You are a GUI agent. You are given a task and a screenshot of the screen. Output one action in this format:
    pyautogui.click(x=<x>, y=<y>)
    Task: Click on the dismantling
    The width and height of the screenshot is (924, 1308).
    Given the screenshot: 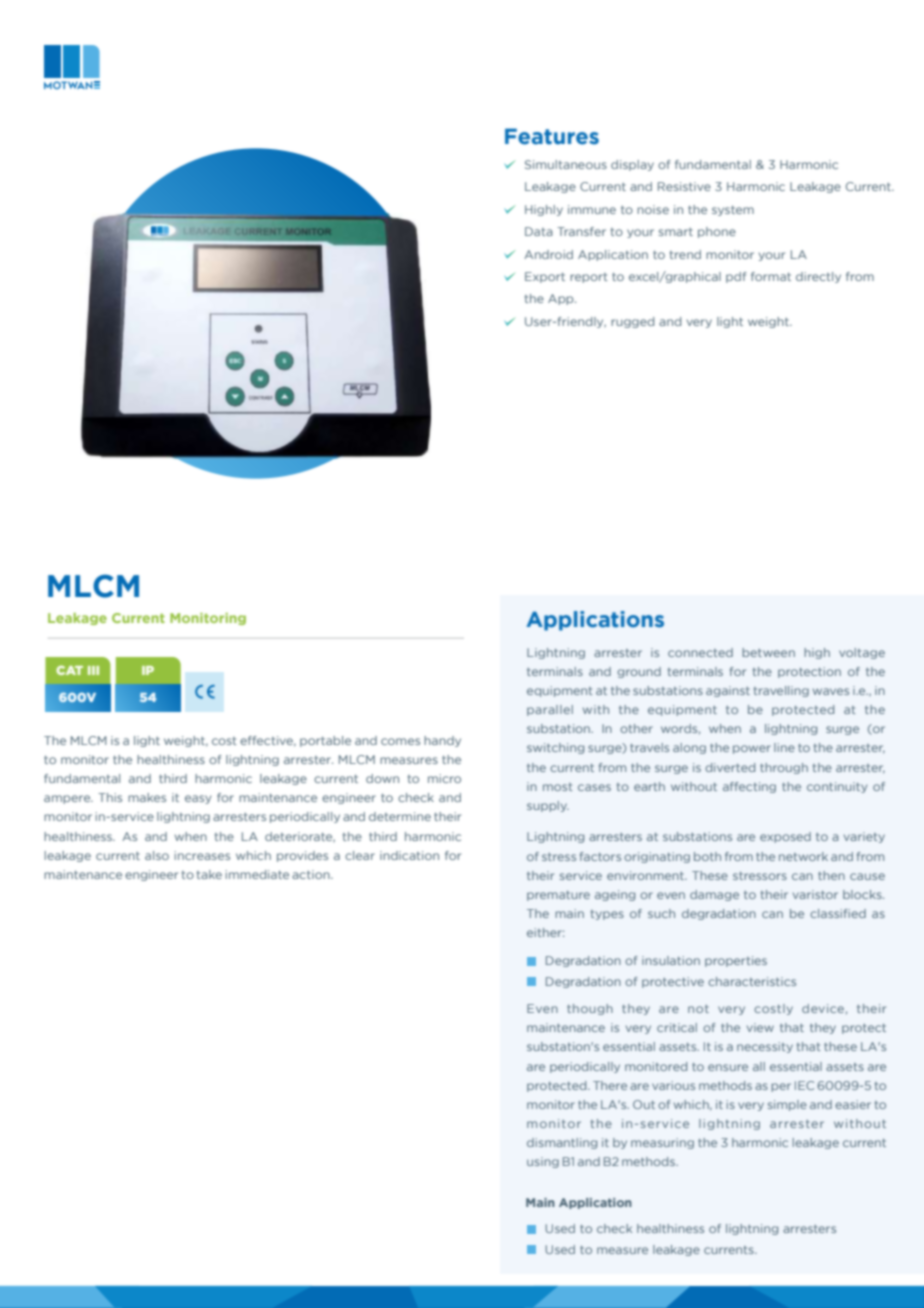 What is the action you would take?
    pyautogui.click(x=562, y=1143)
